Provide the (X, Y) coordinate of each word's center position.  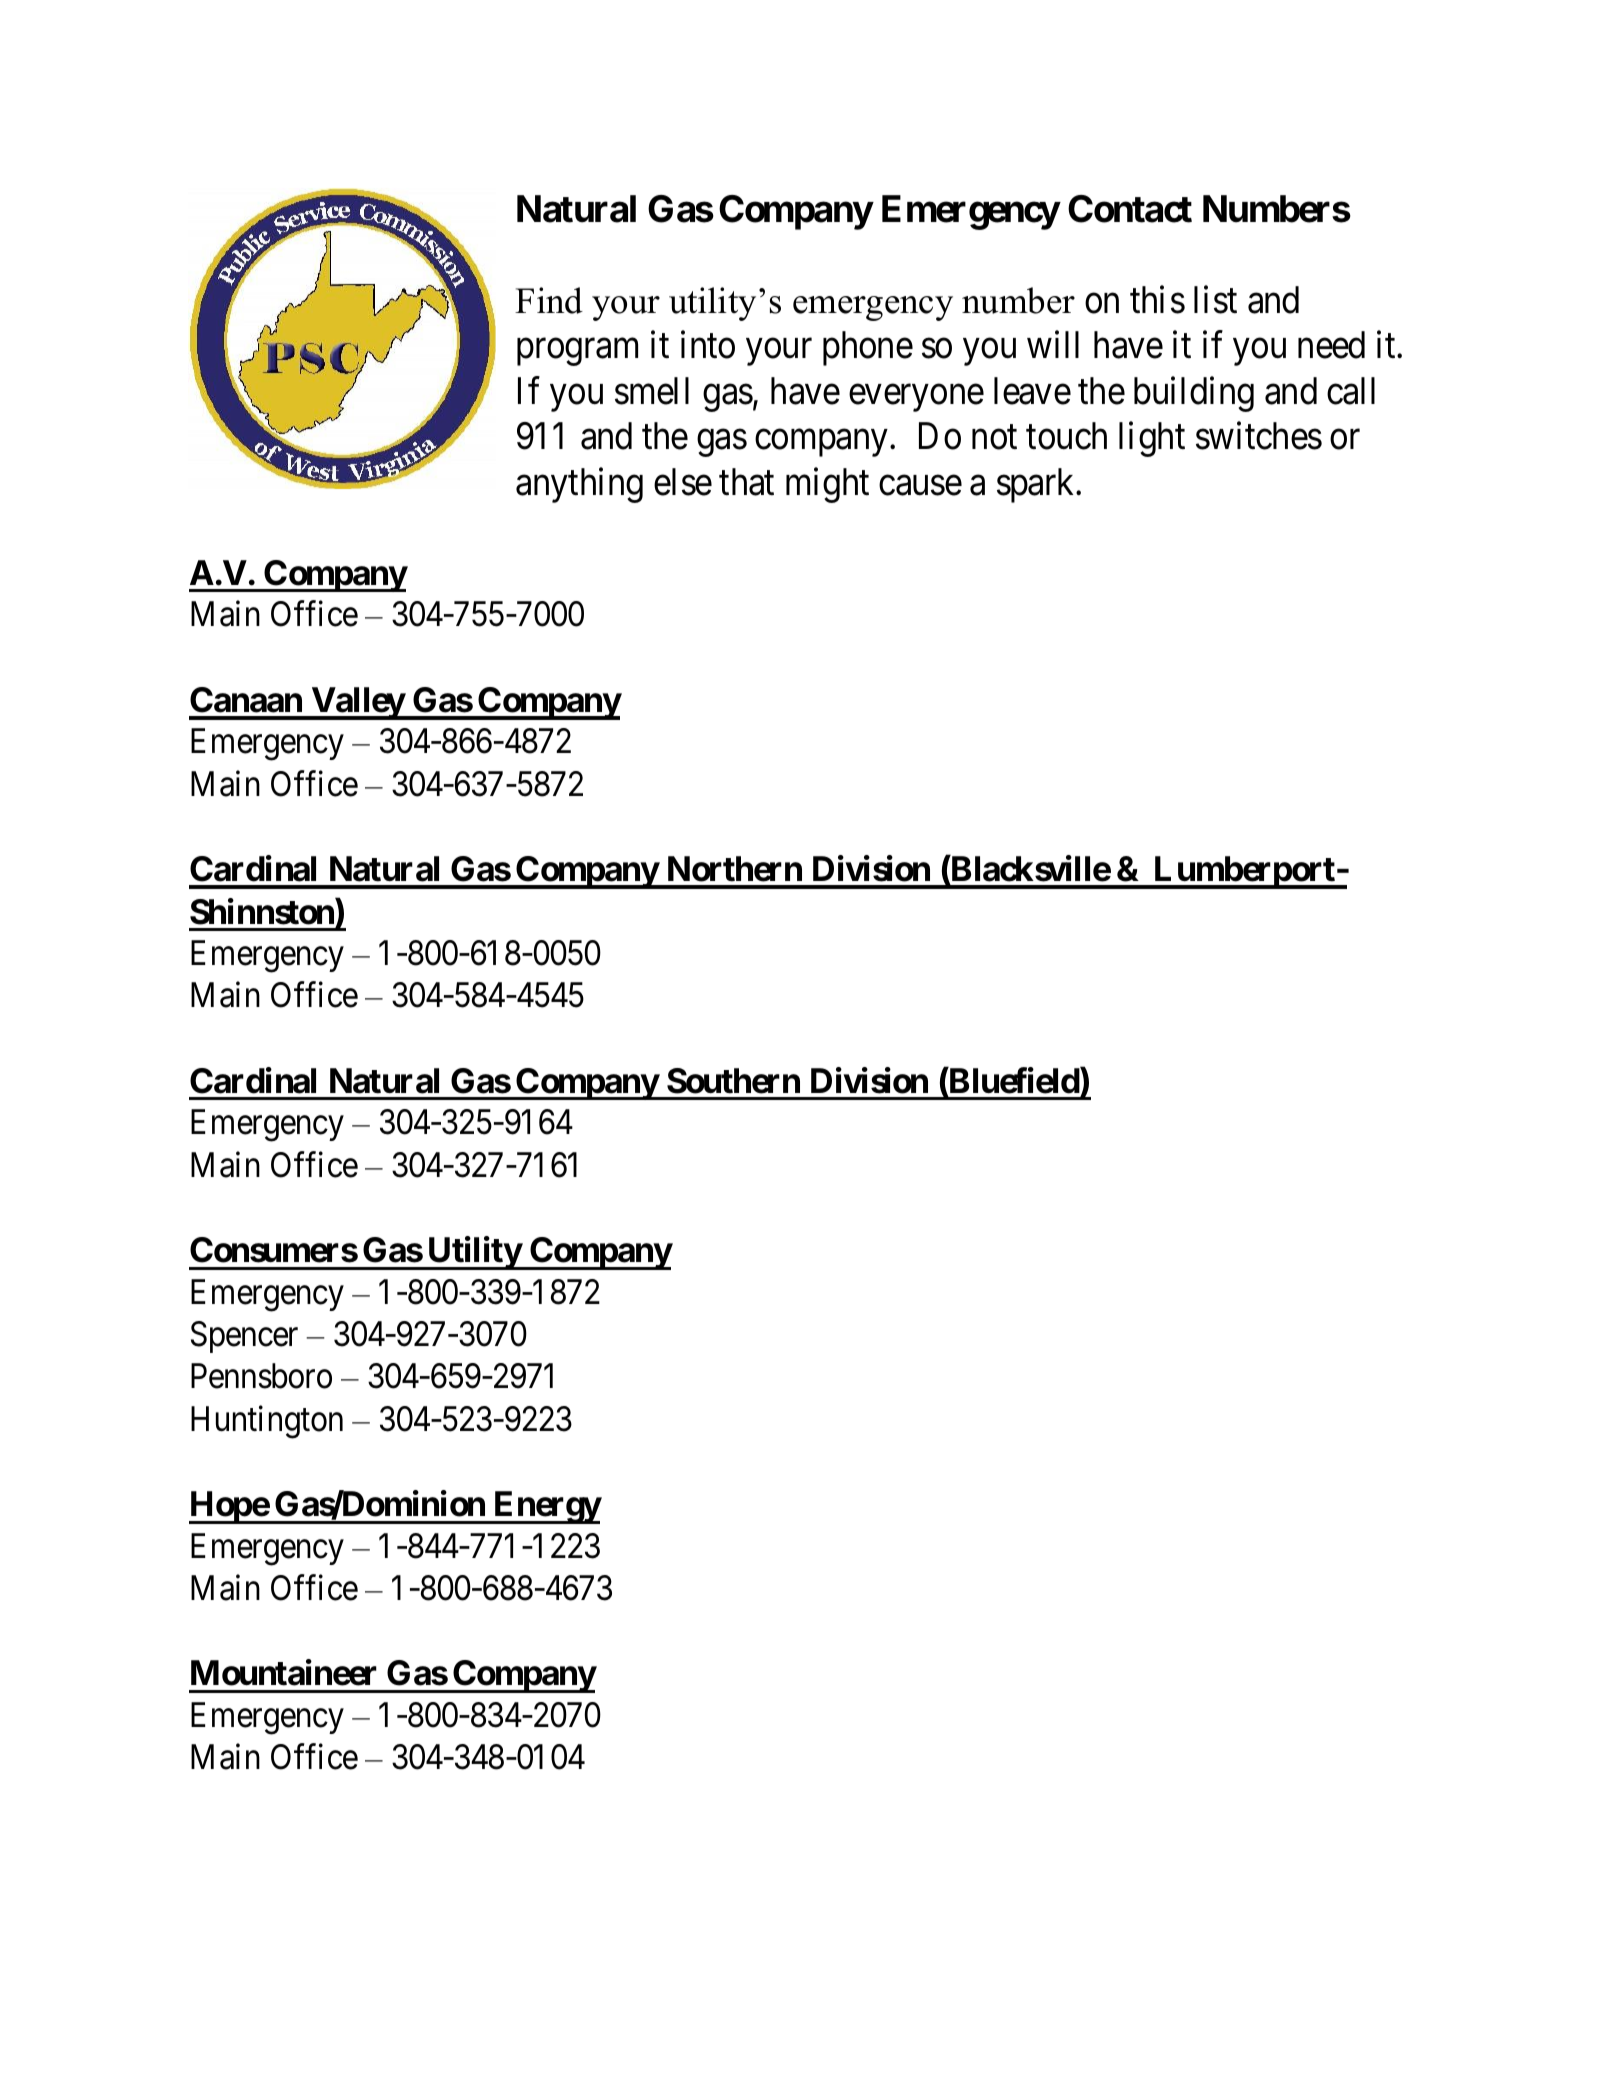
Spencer (244, 1337)
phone (868, 348)
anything (579, 485)
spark (1037, 485)
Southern (733, 1081)
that (746, 482)
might (827, 485)
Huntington (267, 1422)
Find (549, 300)
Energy (547, 1507)
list (1215, 300)
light (1152, 439)
